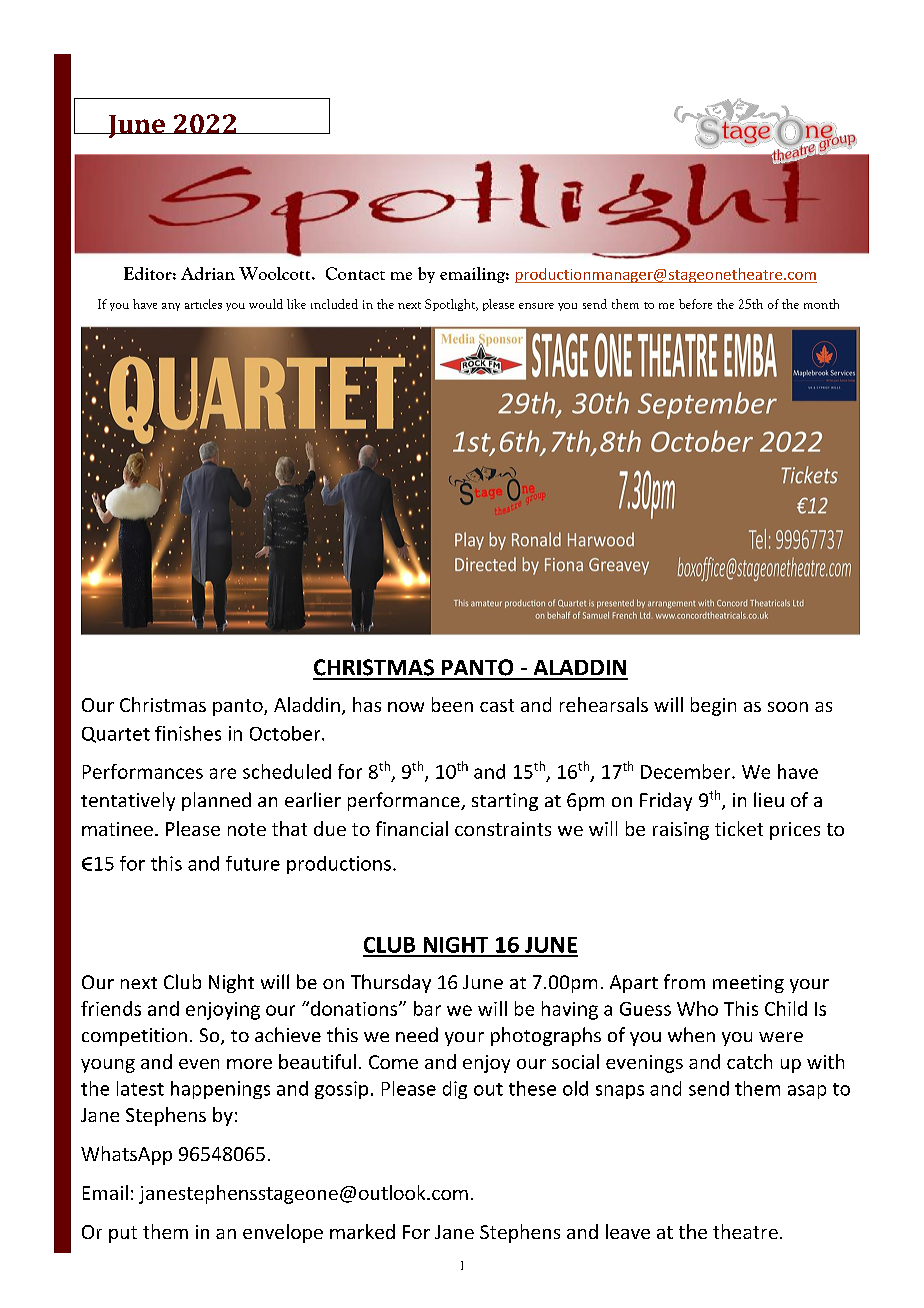 This screenshot has height=1308, width=924. I want to click on articles, so click(203, 304).
